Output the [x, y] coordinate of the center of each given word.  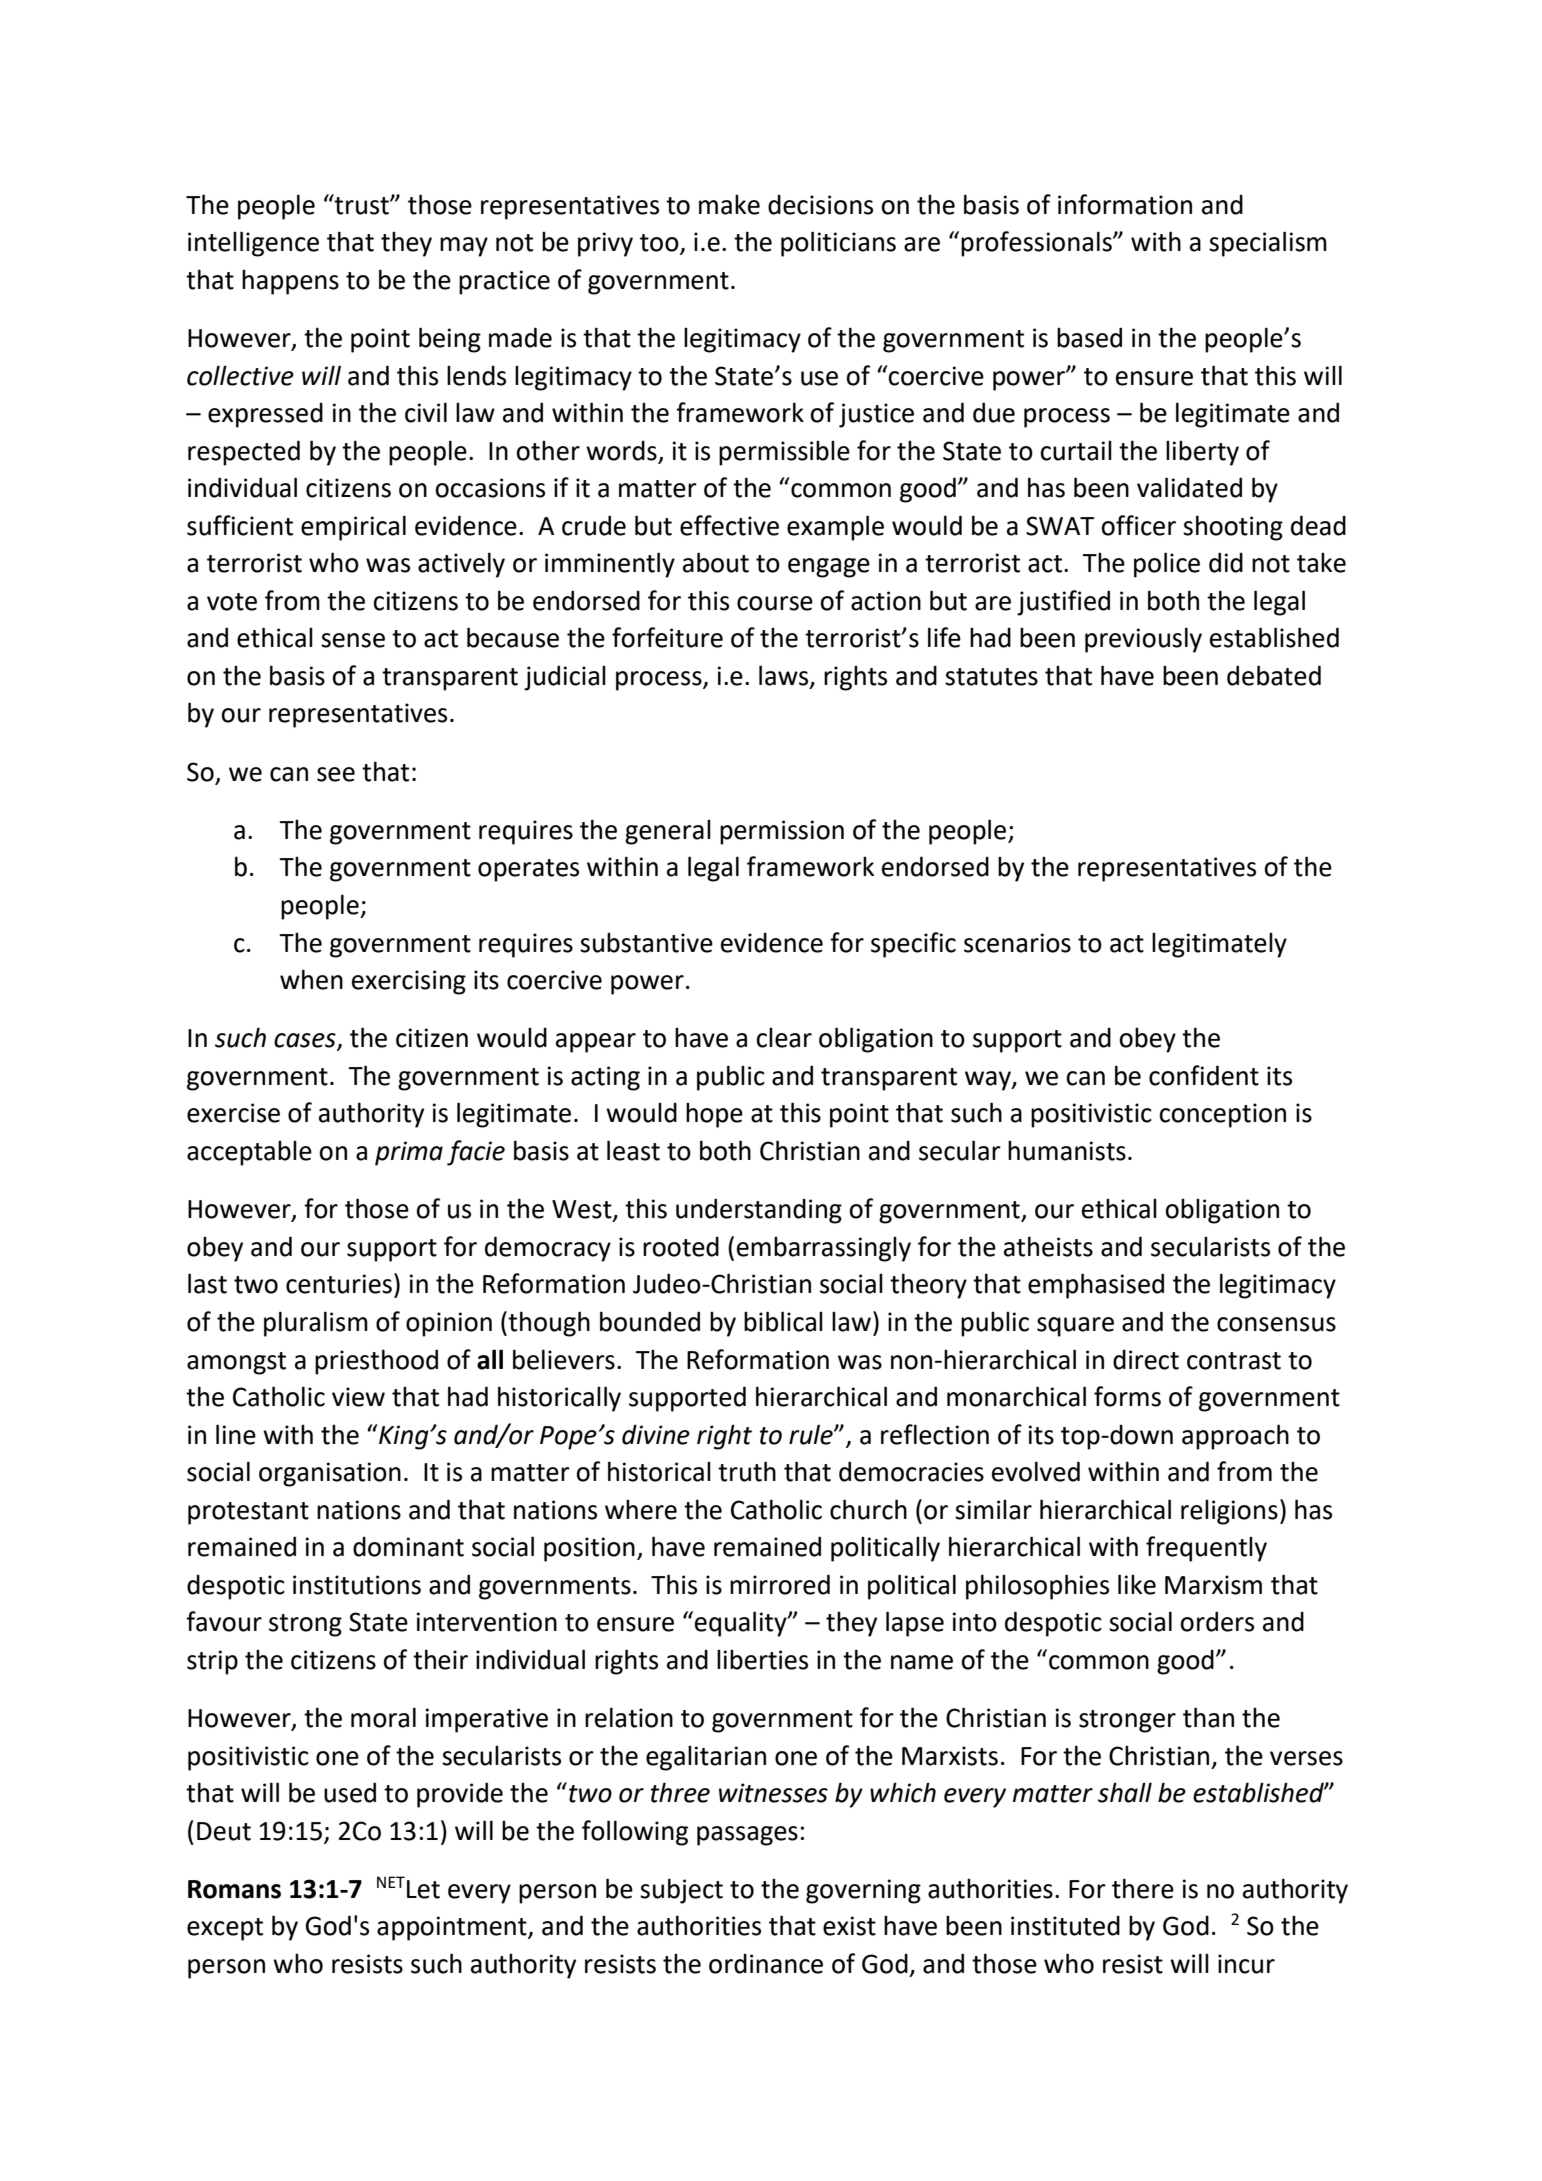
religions [1229, 1512]
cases [306, 1041]
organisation [330, 1474]
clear [784, 1038]
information [1125, 204]
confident [1204, 1075]
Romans [234, 1889]
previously [1143, 640]
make [729, 205]
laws [785, 676]
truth [747, 1471]
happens [290, 282]
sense [353, 640]
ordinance [766, 1964]
